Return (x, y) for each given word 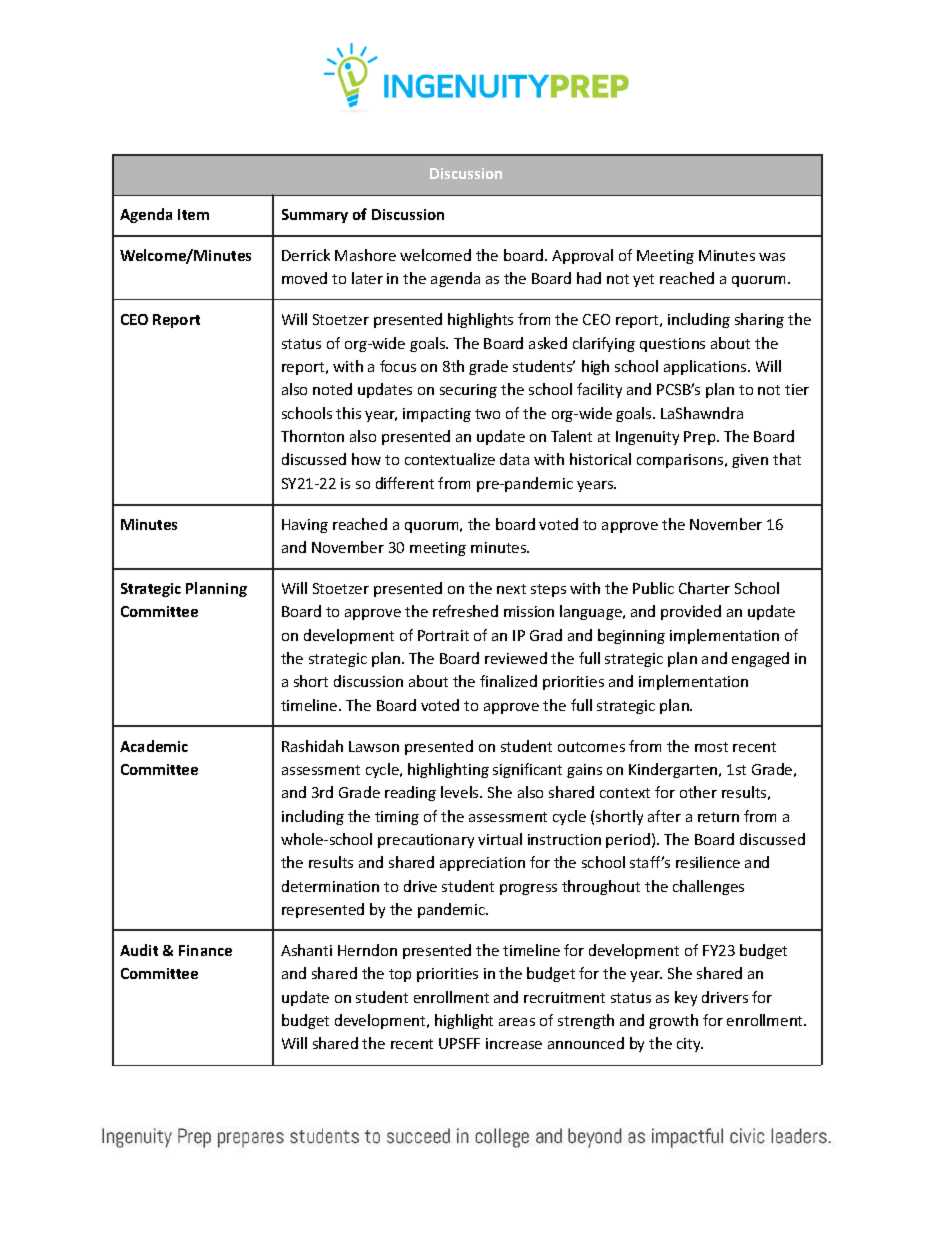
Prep (701, 438)
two (487, 414)
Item (193, 214)
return (718, 817)
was (772, 257)
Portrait (443, 635)
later (367, 278)
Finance (205, 950)
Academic (154, 746)
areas (517, 1022)
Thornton (312, 436)
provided (691, 612)
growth (673, 1021)
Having (305, 526)
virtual (500, 839)
